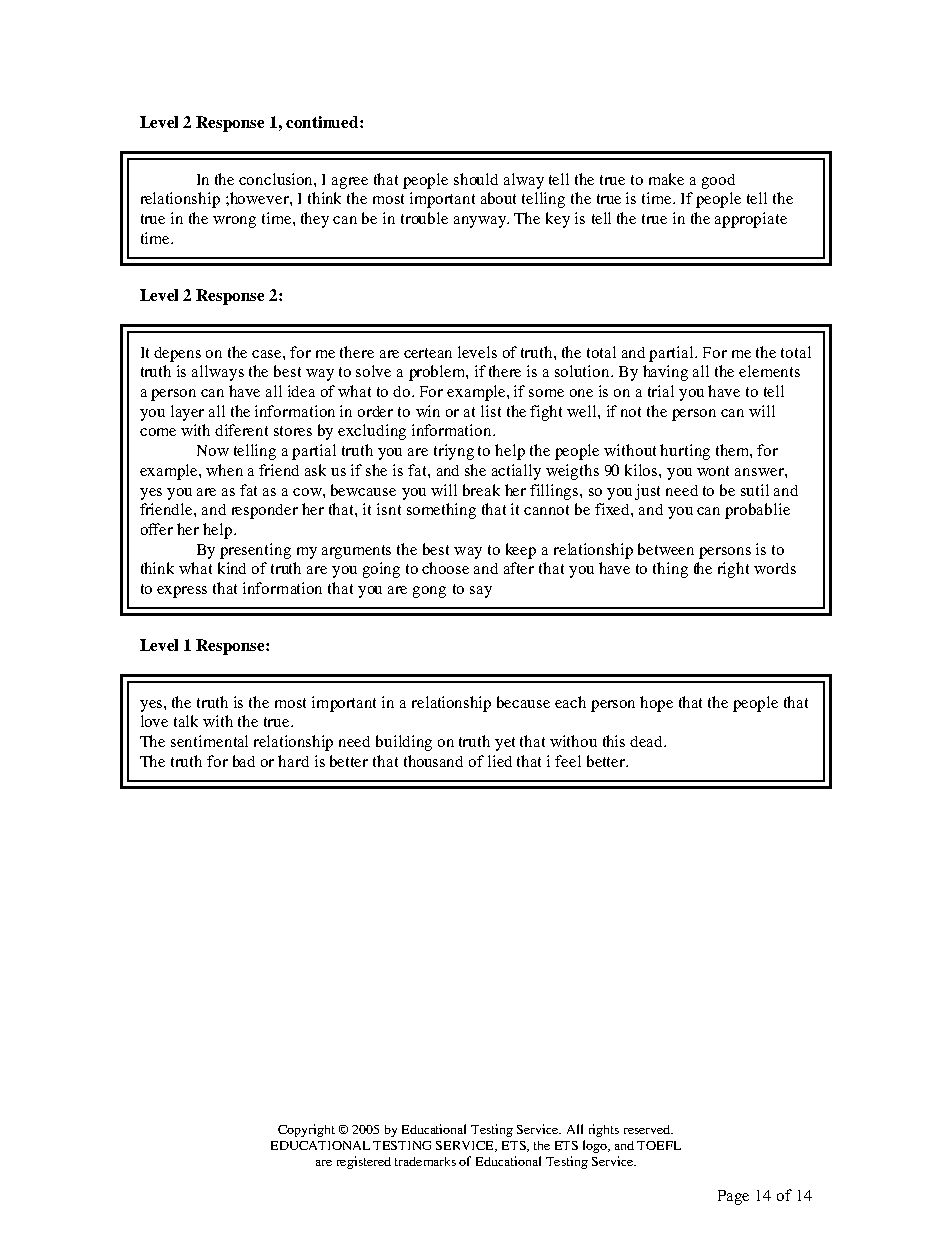  I want to click on talk, so click(186, 721).
